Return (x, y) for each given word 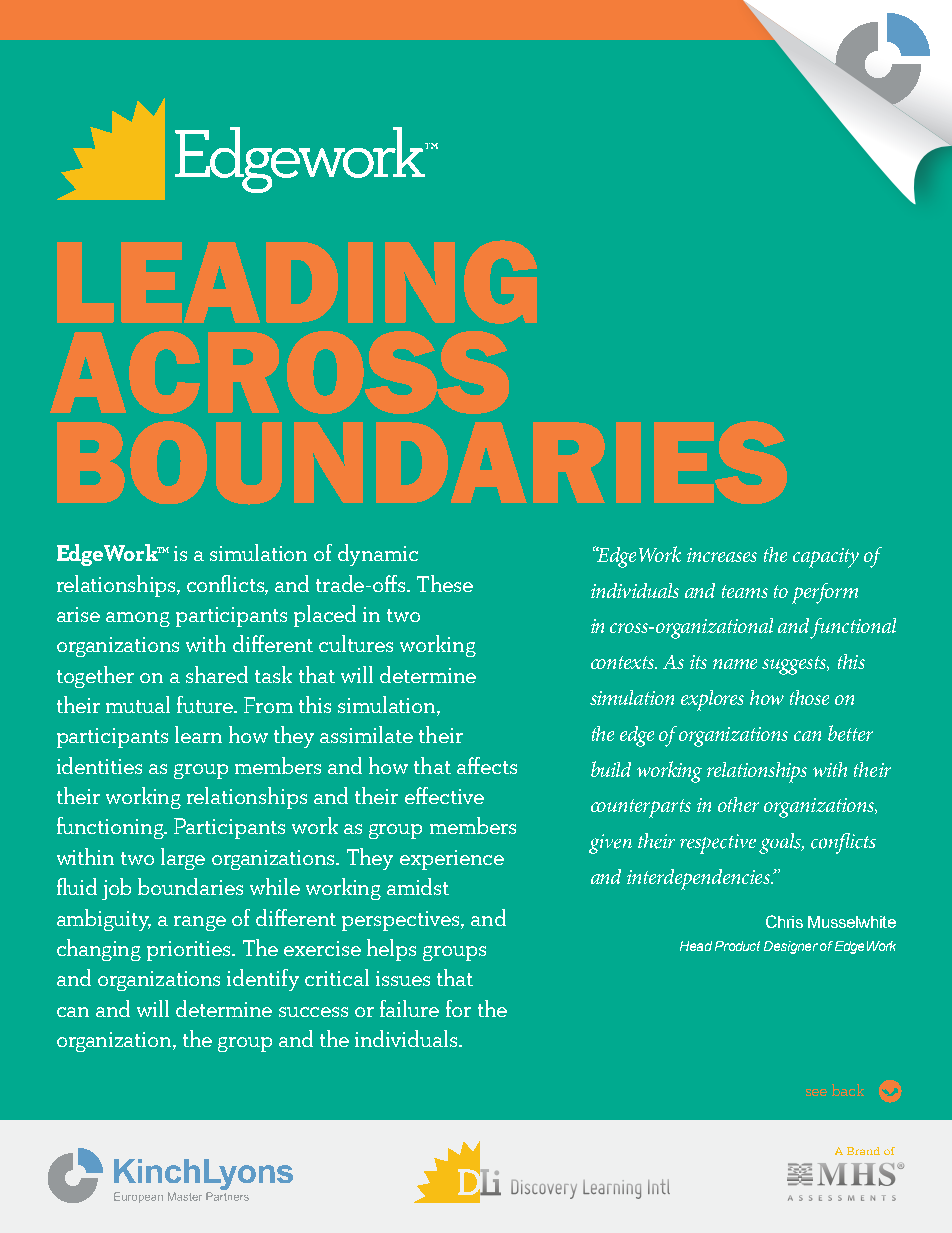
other (738, 804)
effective (444, 795)
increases (722, 555)
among (138, 619)
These (445, 583)
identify (263, 980)
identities (99, 765)
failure (409, 1008)
